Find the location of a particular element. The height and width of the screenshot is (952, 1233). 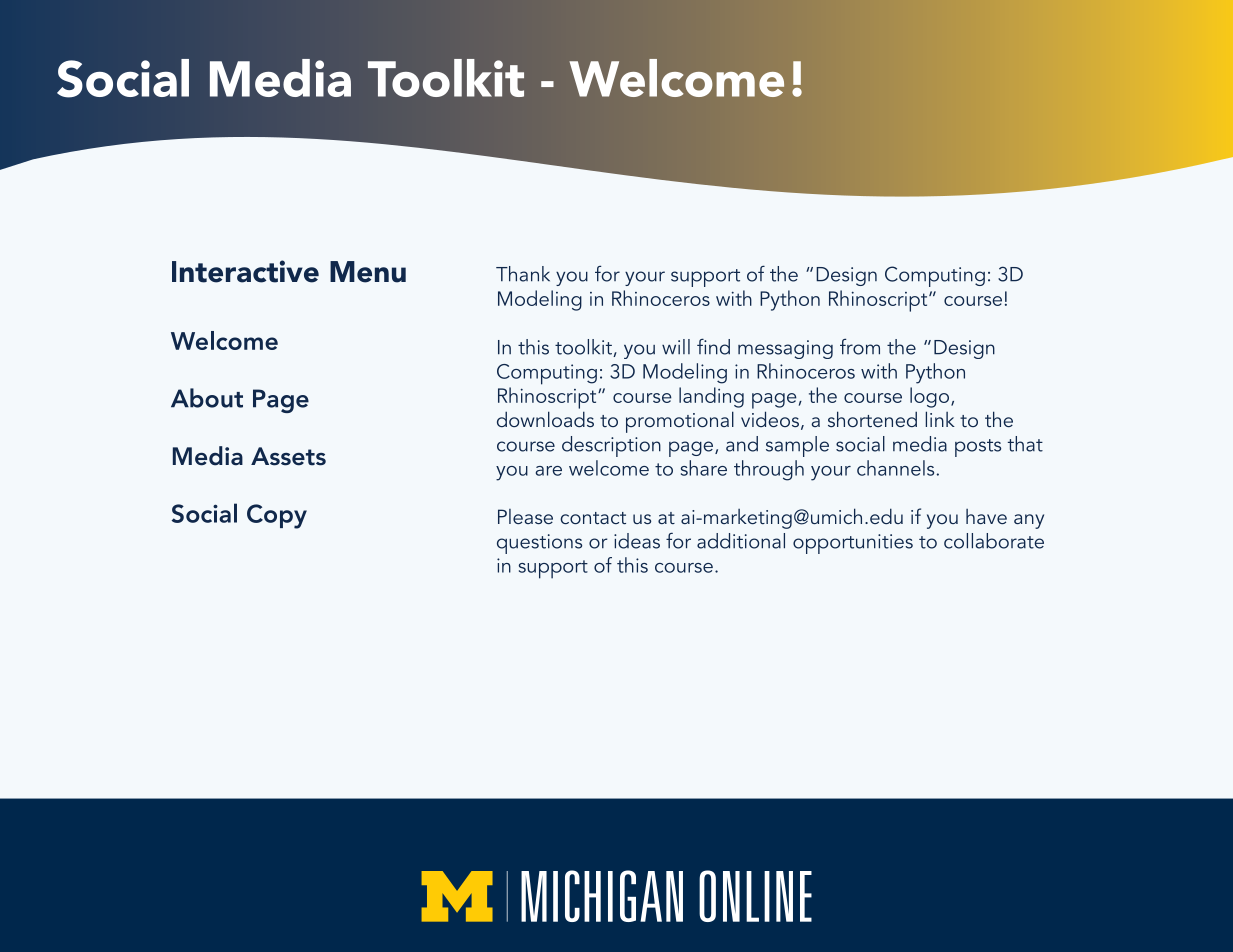

logo is located at coordinates (929, 397).
